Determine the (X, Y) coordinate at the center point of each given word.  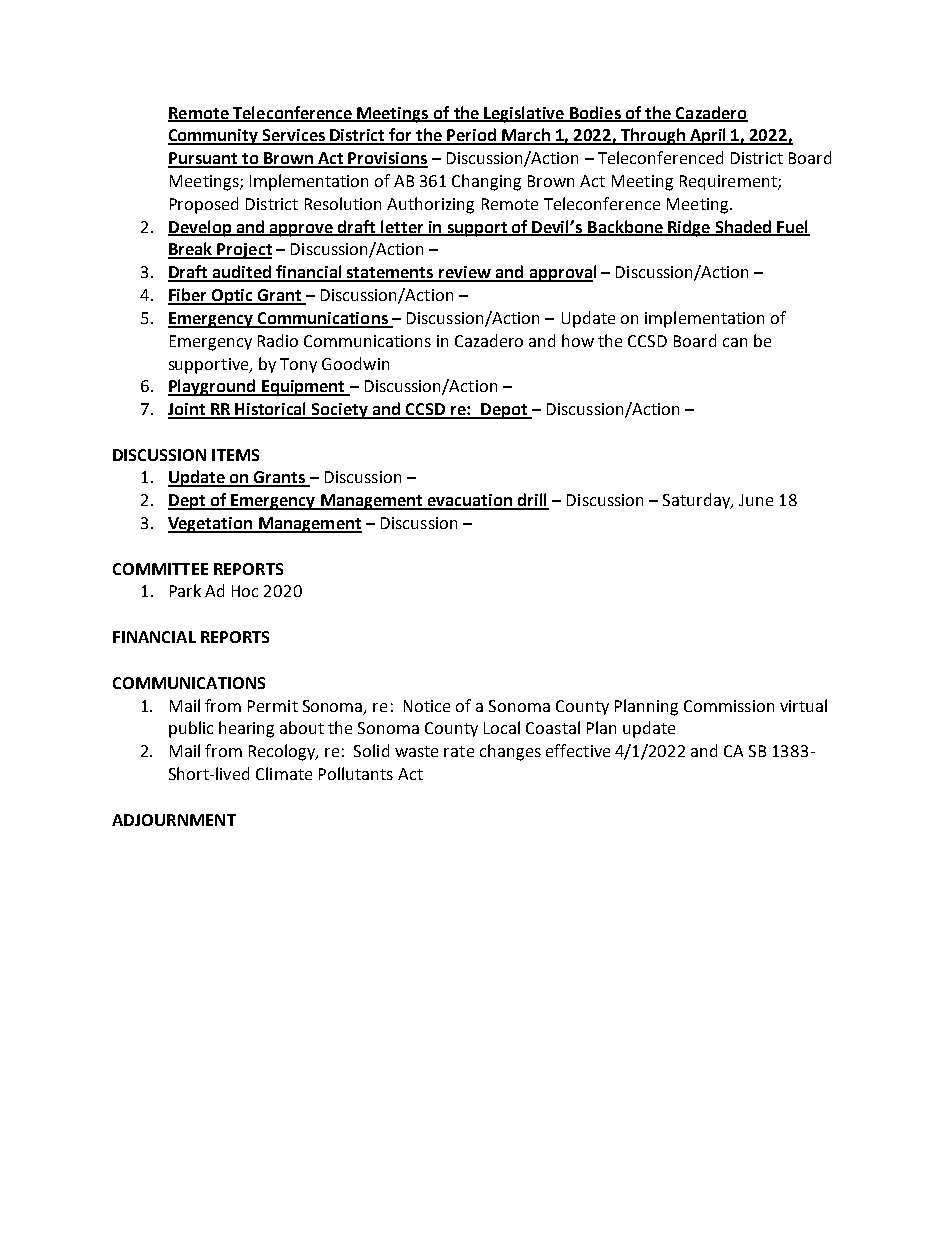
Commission (729, 706)
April (708, 136)
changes (510, 752)
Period (472, 136)
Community (214, 137)
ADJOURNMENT (174, 820)
